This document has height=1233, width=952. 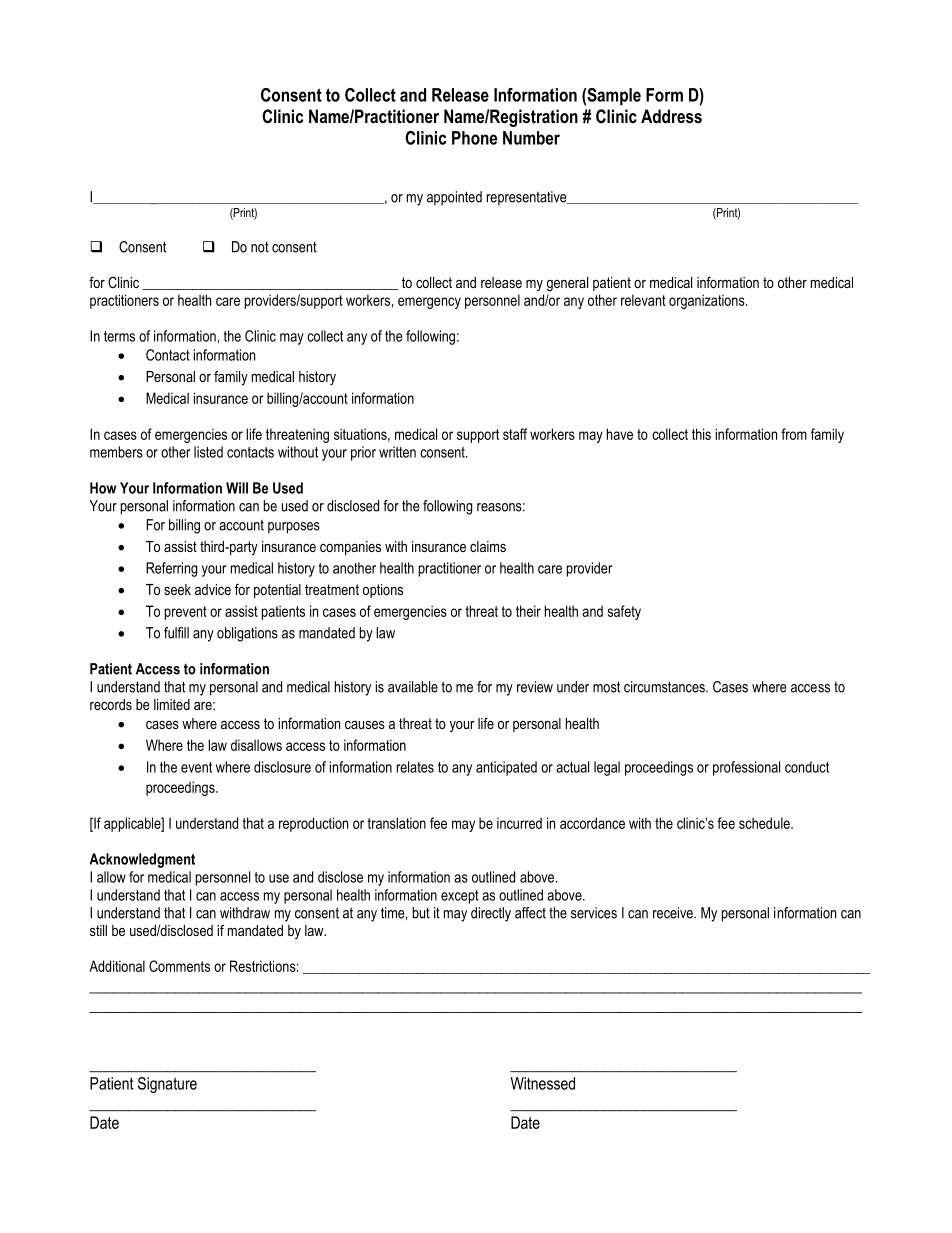 I want to click on except, so click(x=460, y=897).
